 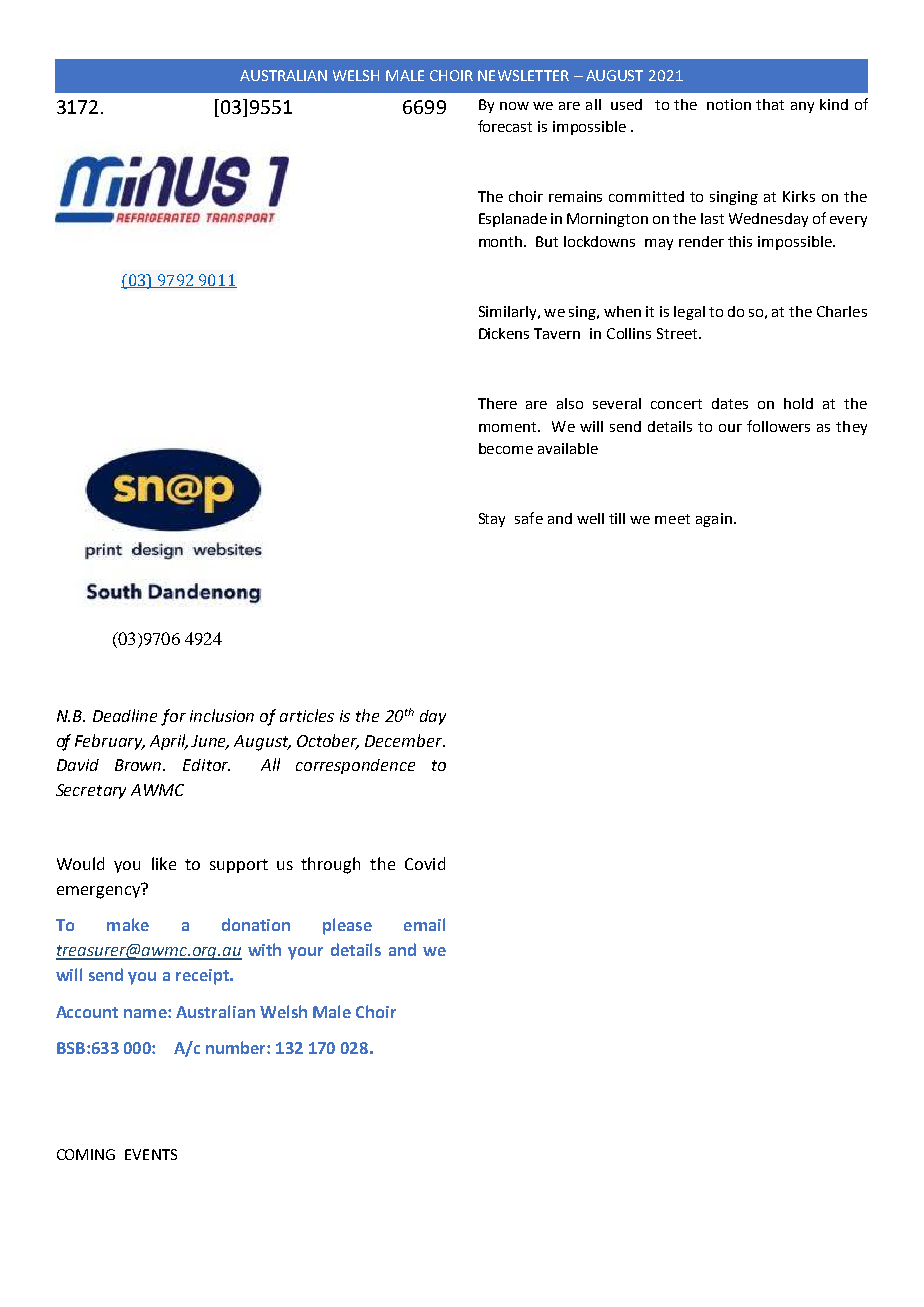 I want to click on email, so click(x=424, y=924).
